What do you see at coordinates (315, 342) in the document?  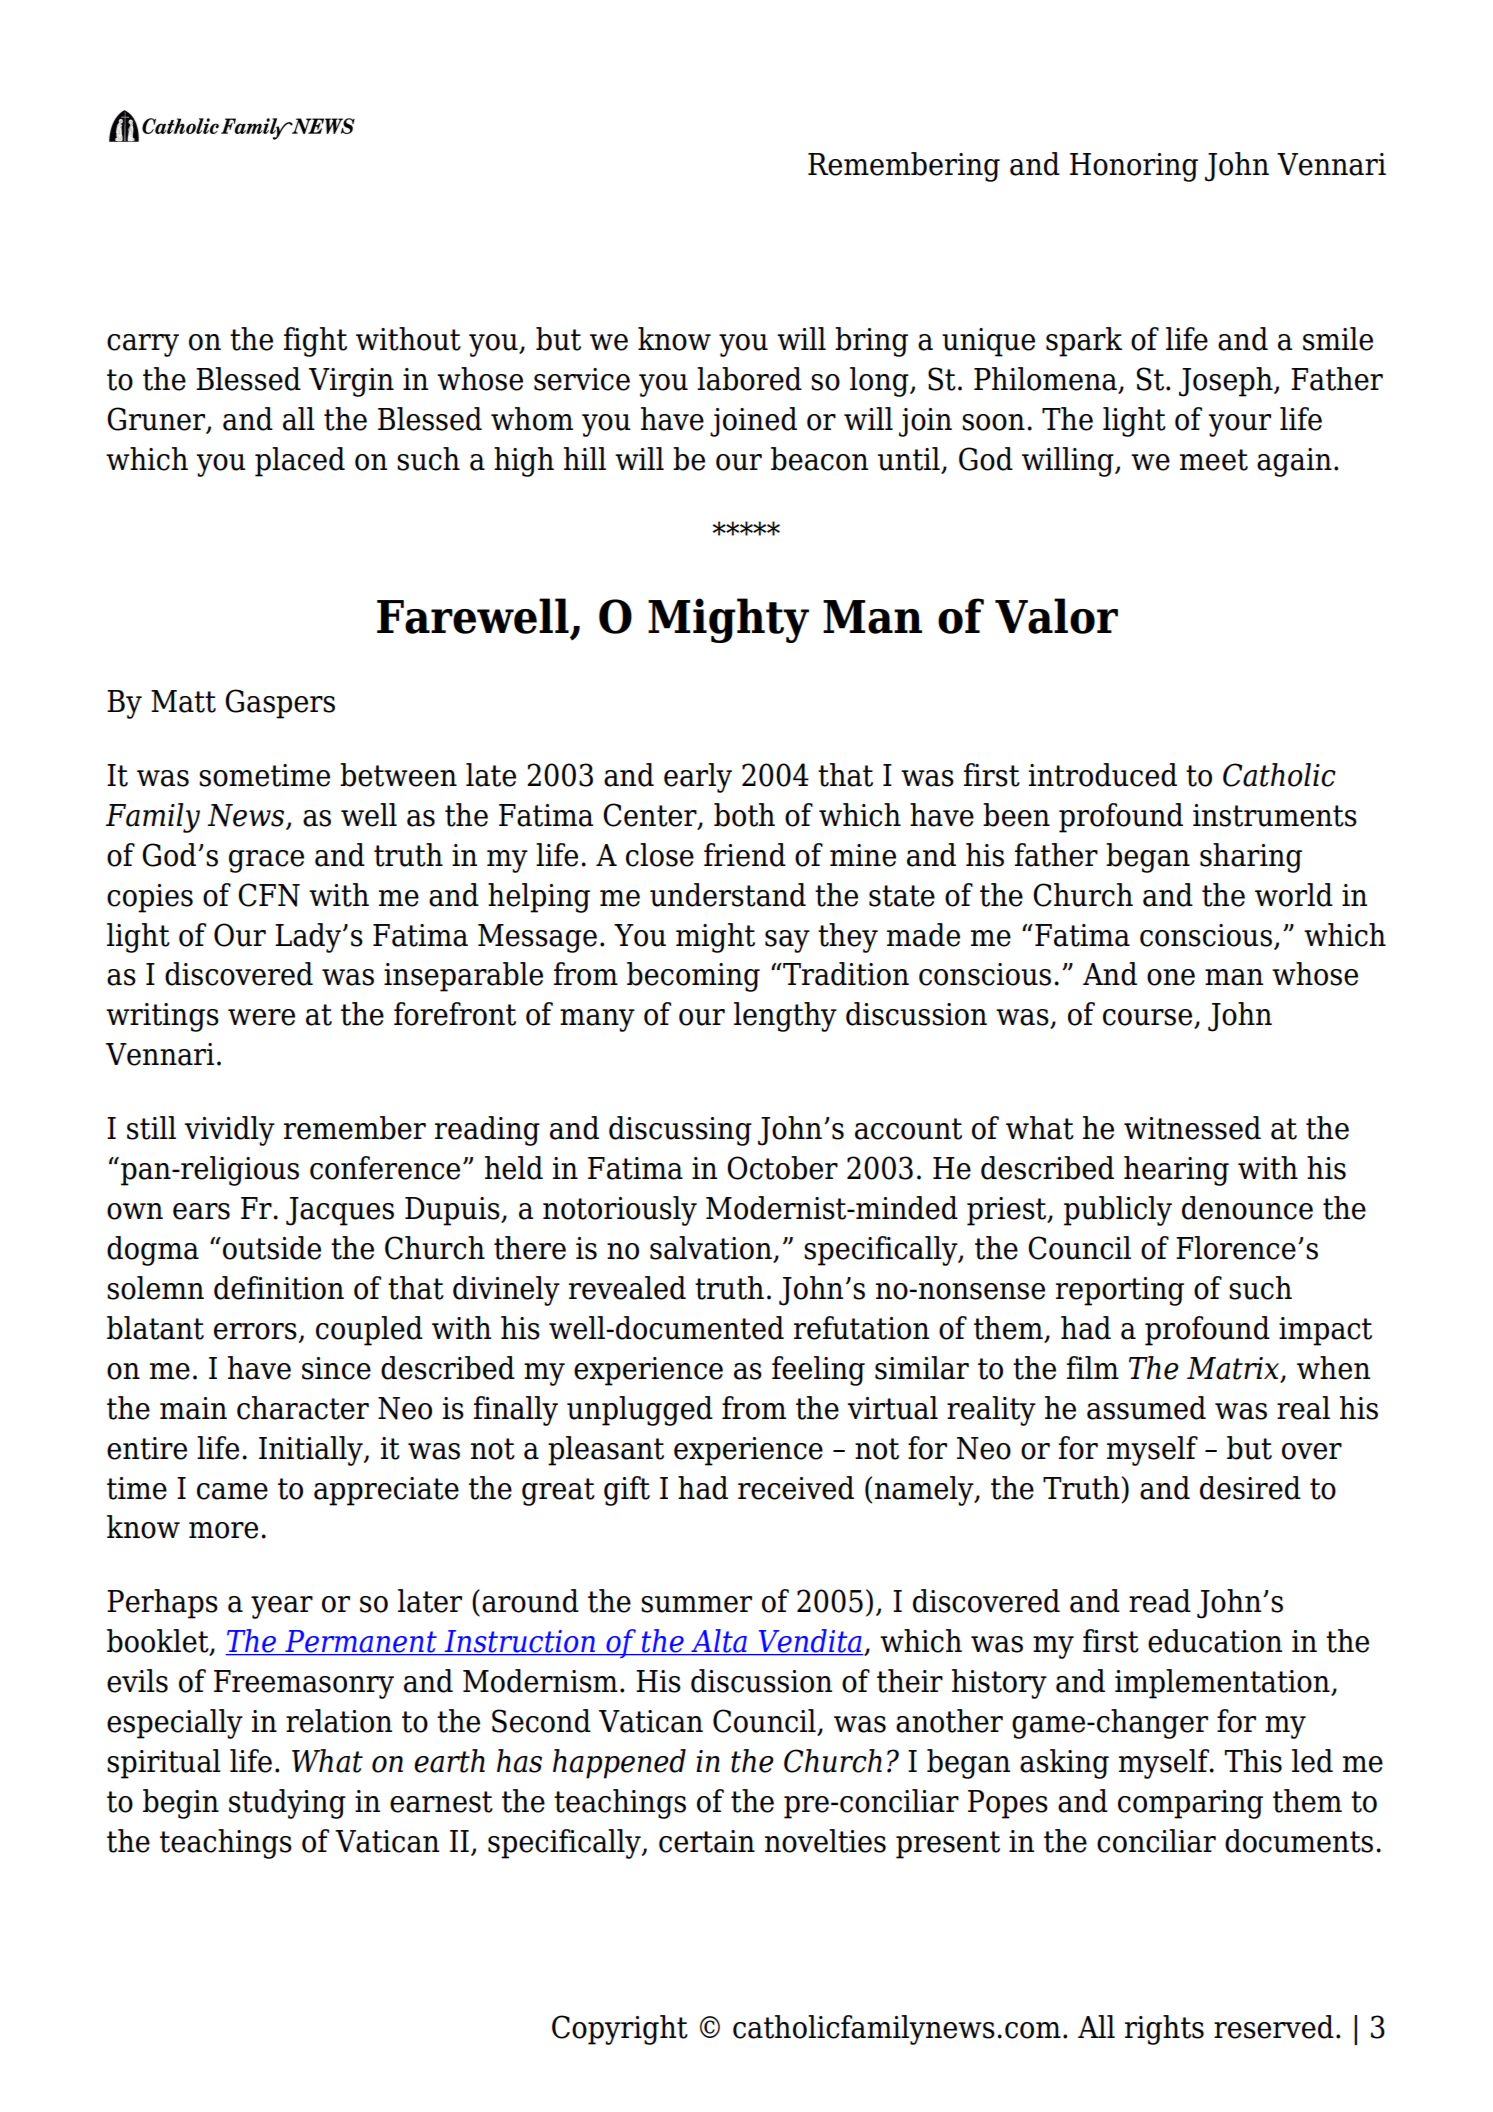 I see `fight` at bounding box center [315, 342].
